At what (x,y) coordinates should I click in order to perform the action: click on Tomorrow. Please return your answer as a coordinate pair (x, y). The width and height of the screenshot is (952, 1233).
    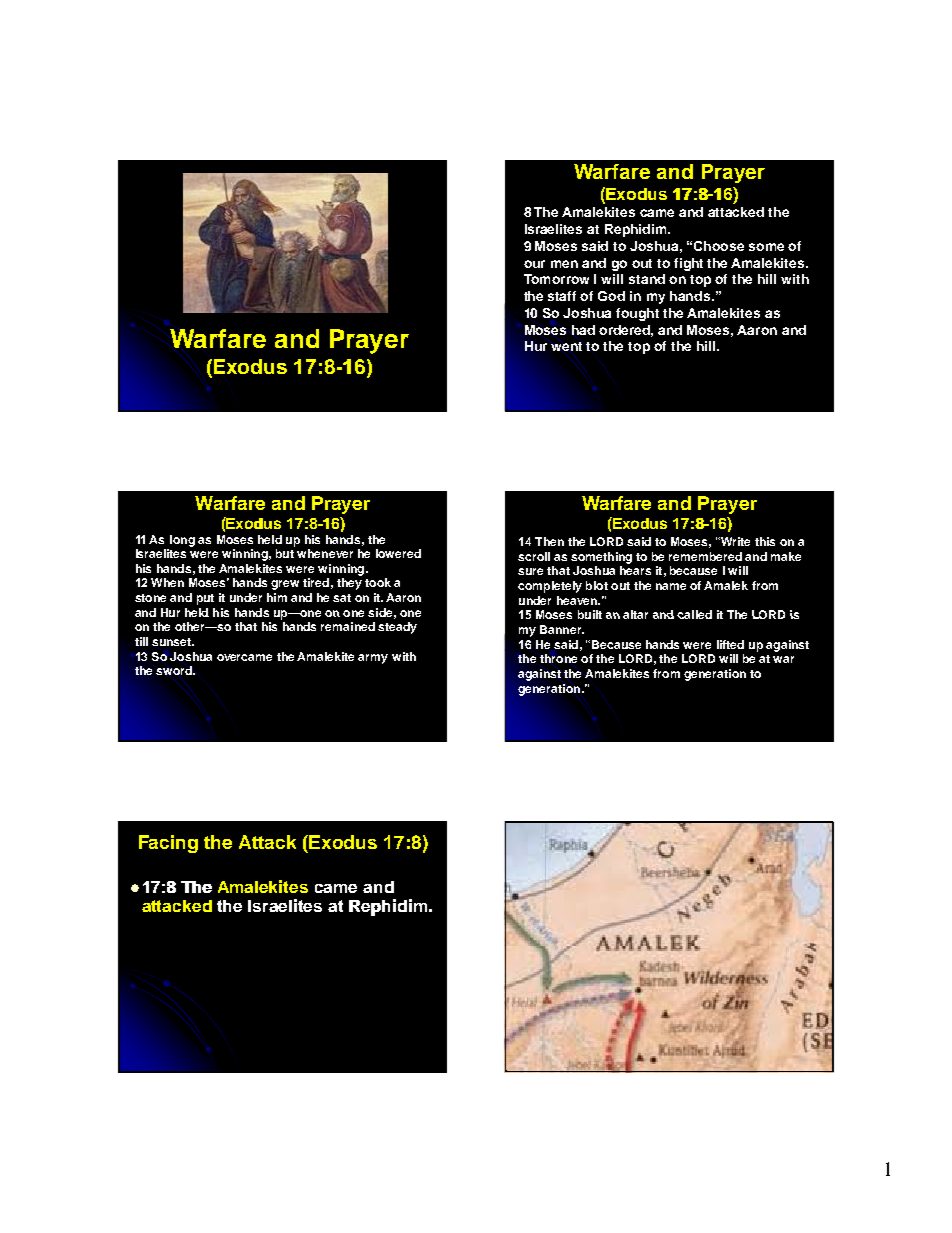
    Looking at the image, I should click on (556, 279).
